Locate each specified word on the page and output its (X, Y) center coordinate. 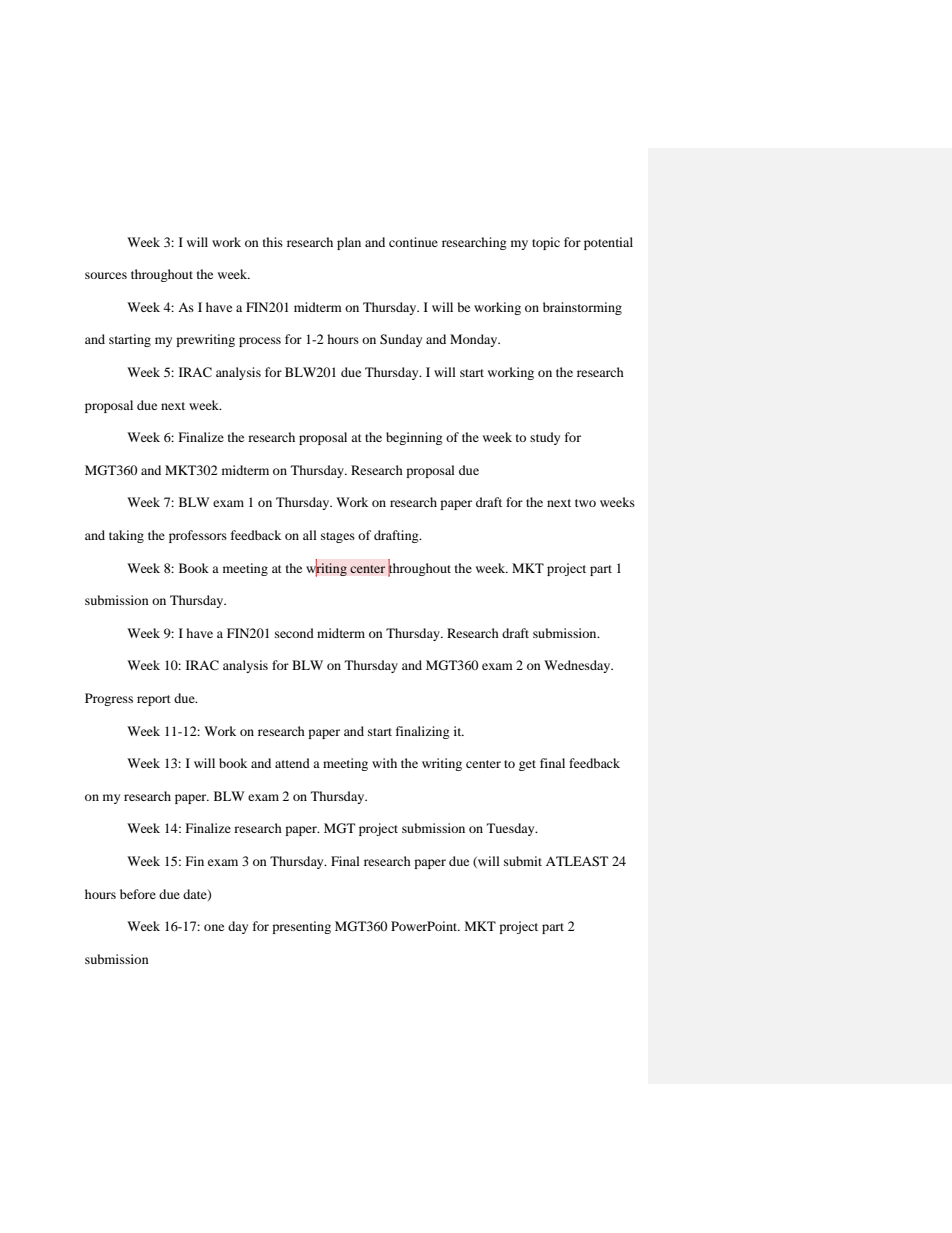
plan (349, 243)
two (585, 503)
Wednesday (578, 666)
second (294, 633)
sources (106, 275)
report (154, 700)
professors (198, 536)
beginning (414, 438)
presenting (301, 927)
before (138, 894)
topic (546, 243)
